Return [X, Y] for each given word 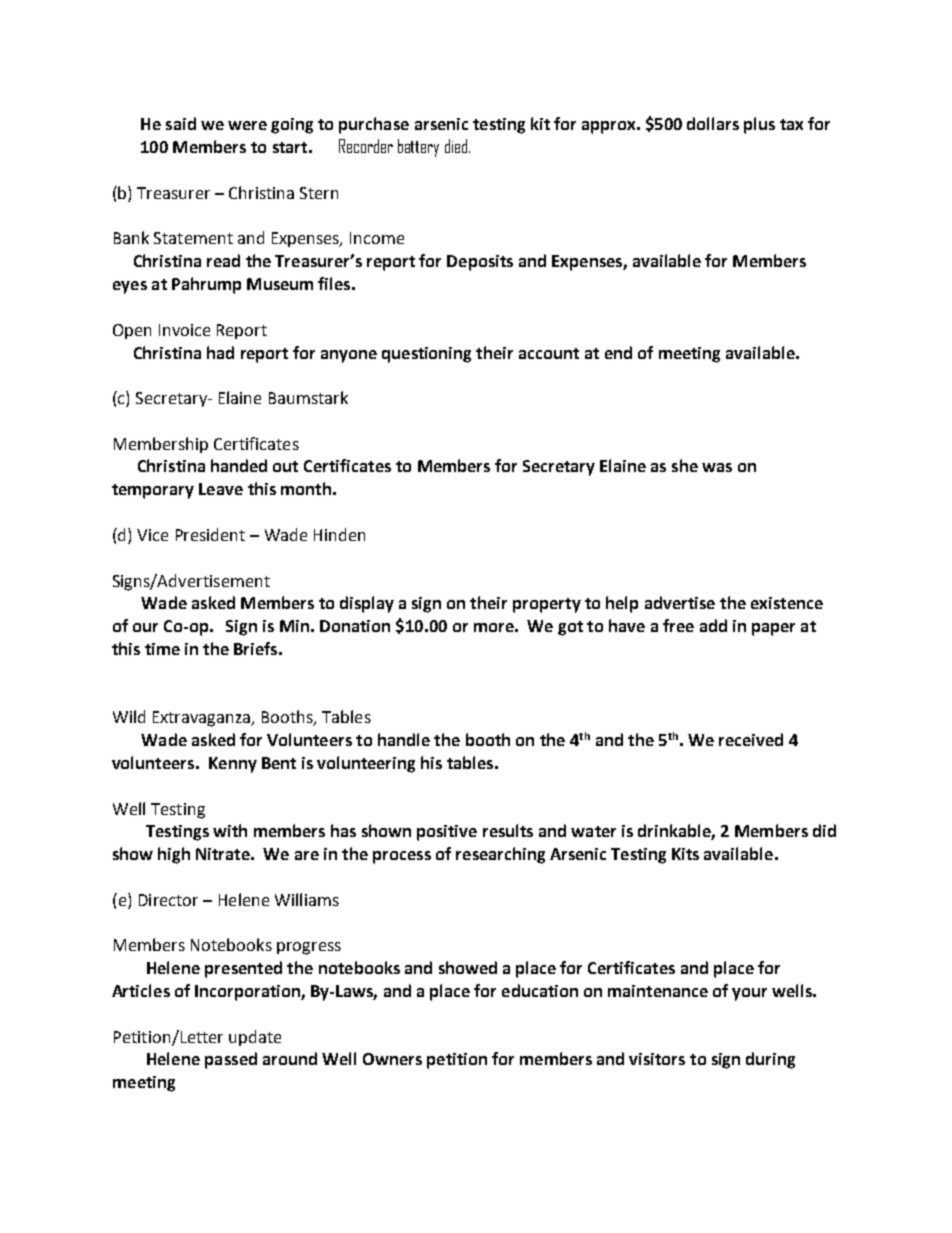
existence [787, 603]
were [247, 125]
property [547, 605]
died [457, 146]
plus [759, 125]
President [210, 534]
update [255, 1038]
